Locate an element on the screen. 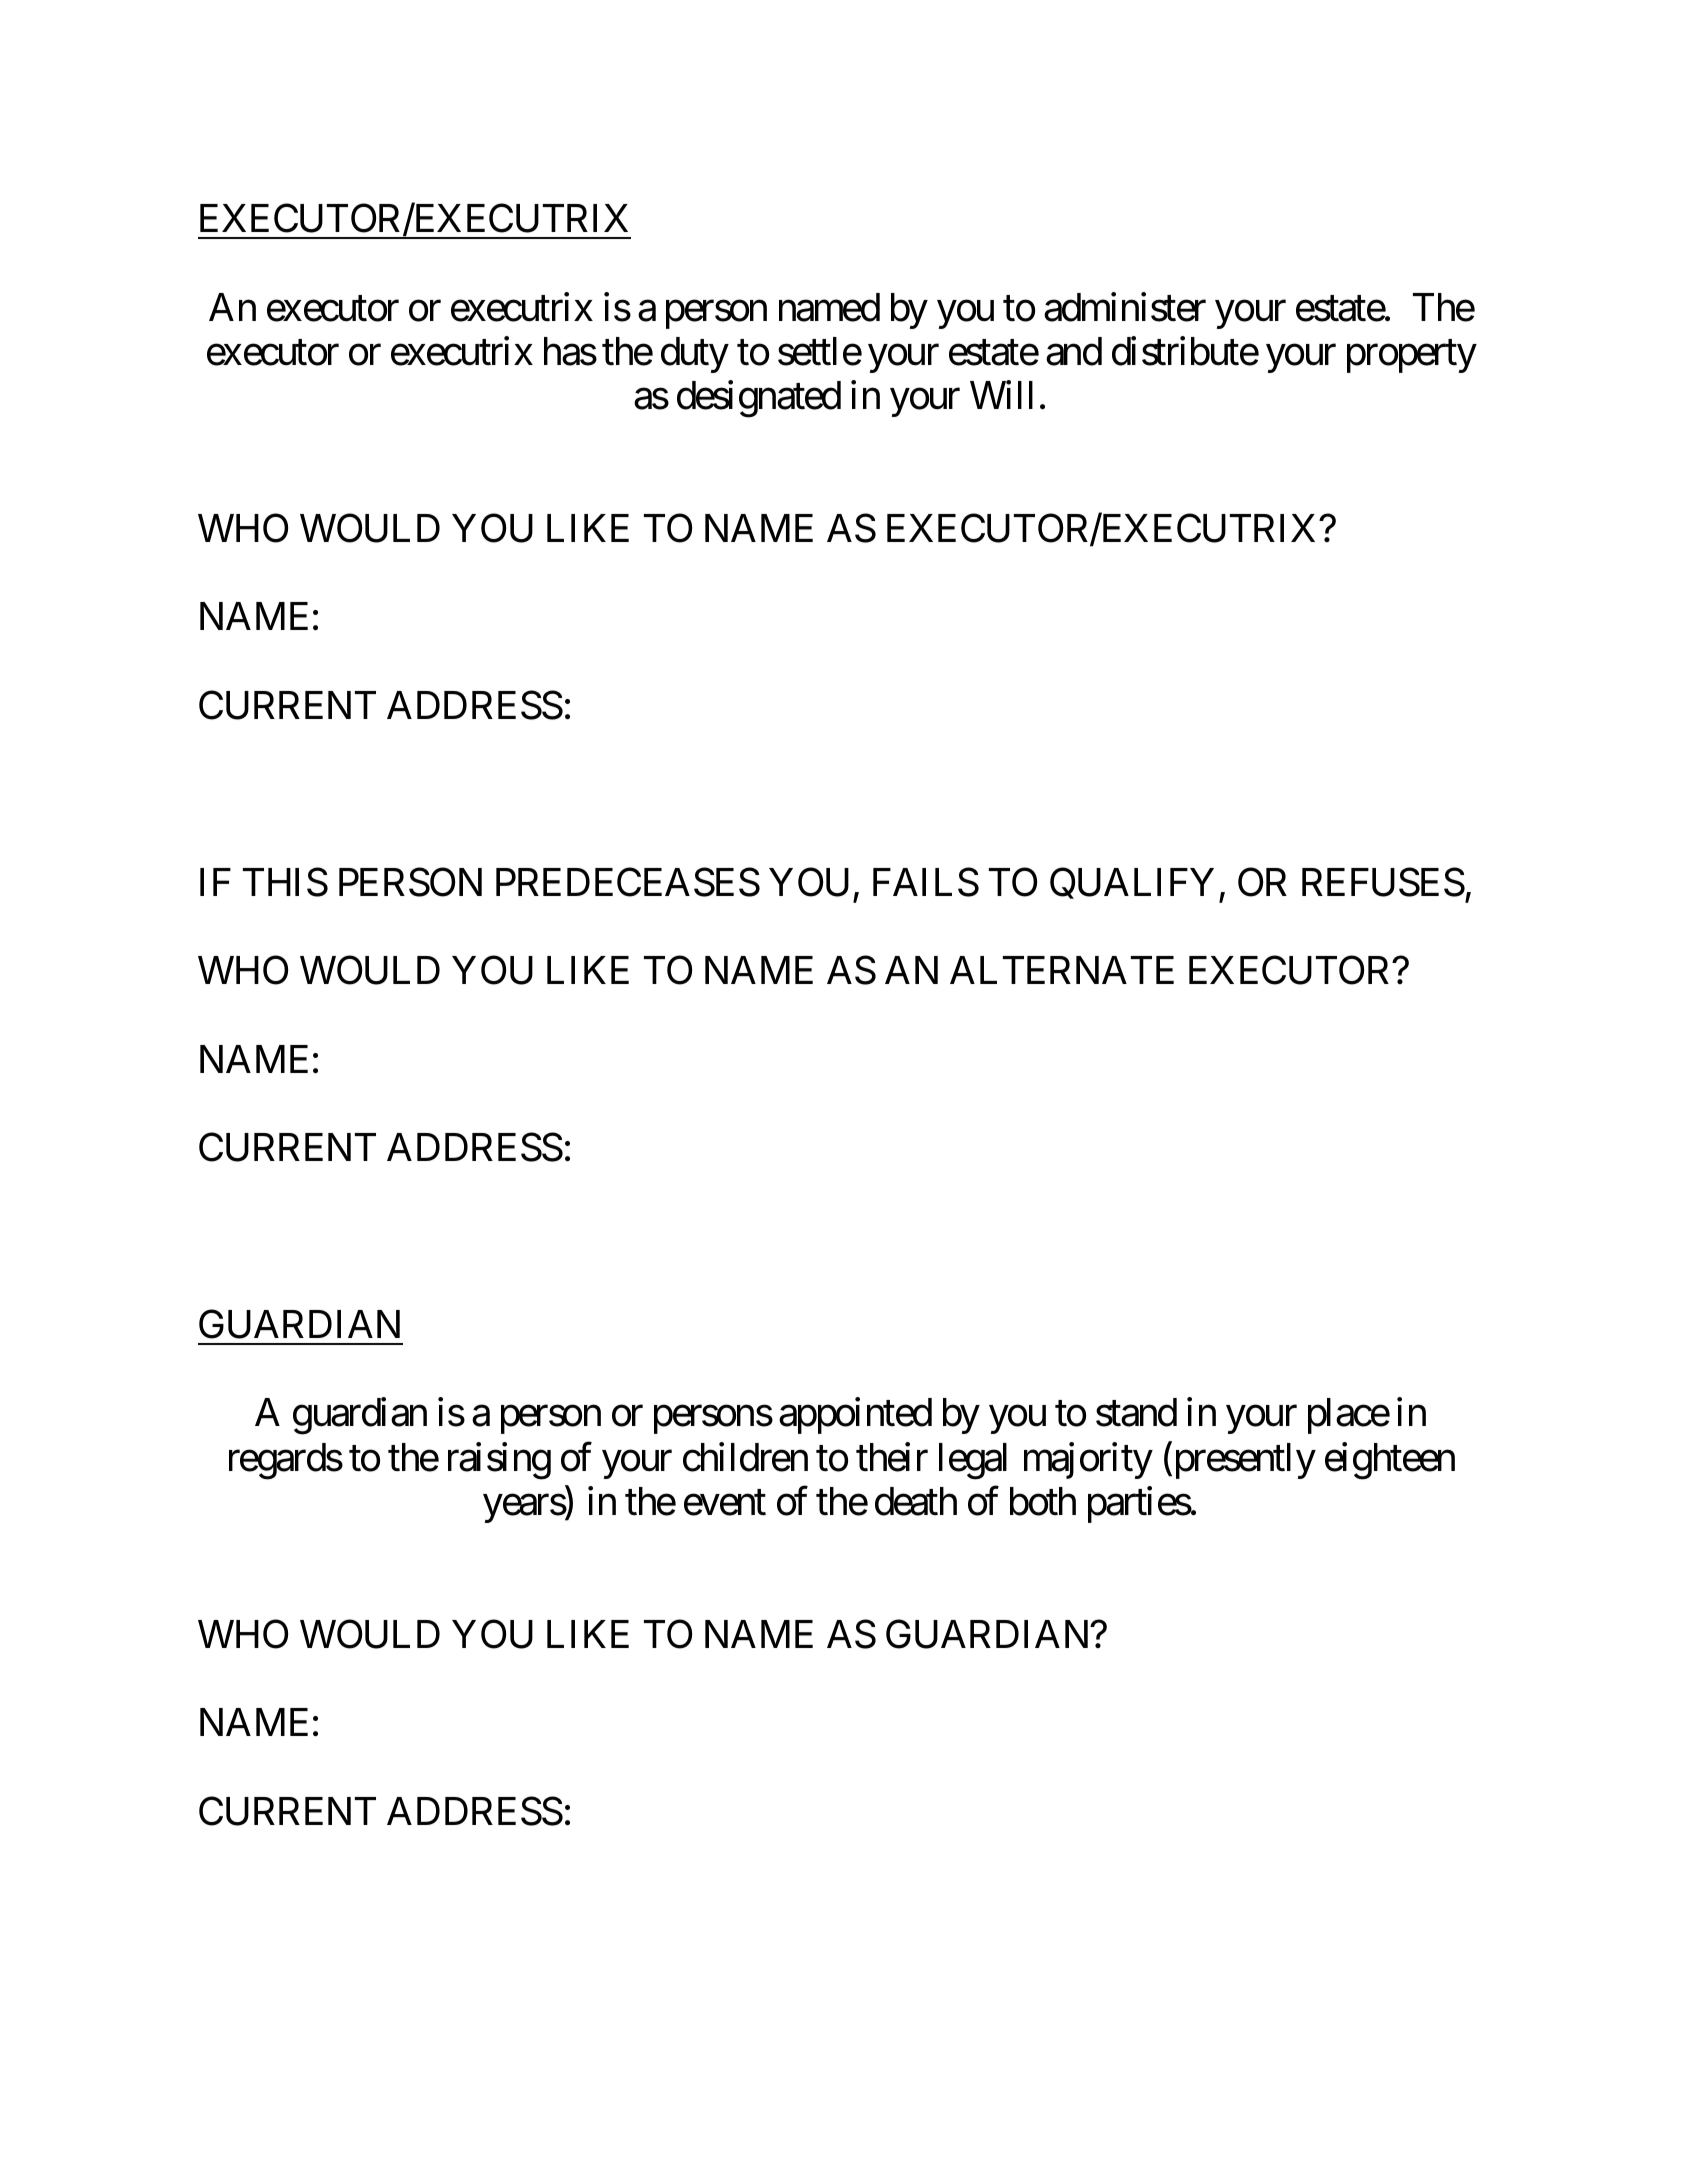 The height and width of the screenshot is (2176, 1681). ALTERNATE is located at coordinates (1062, 970).
